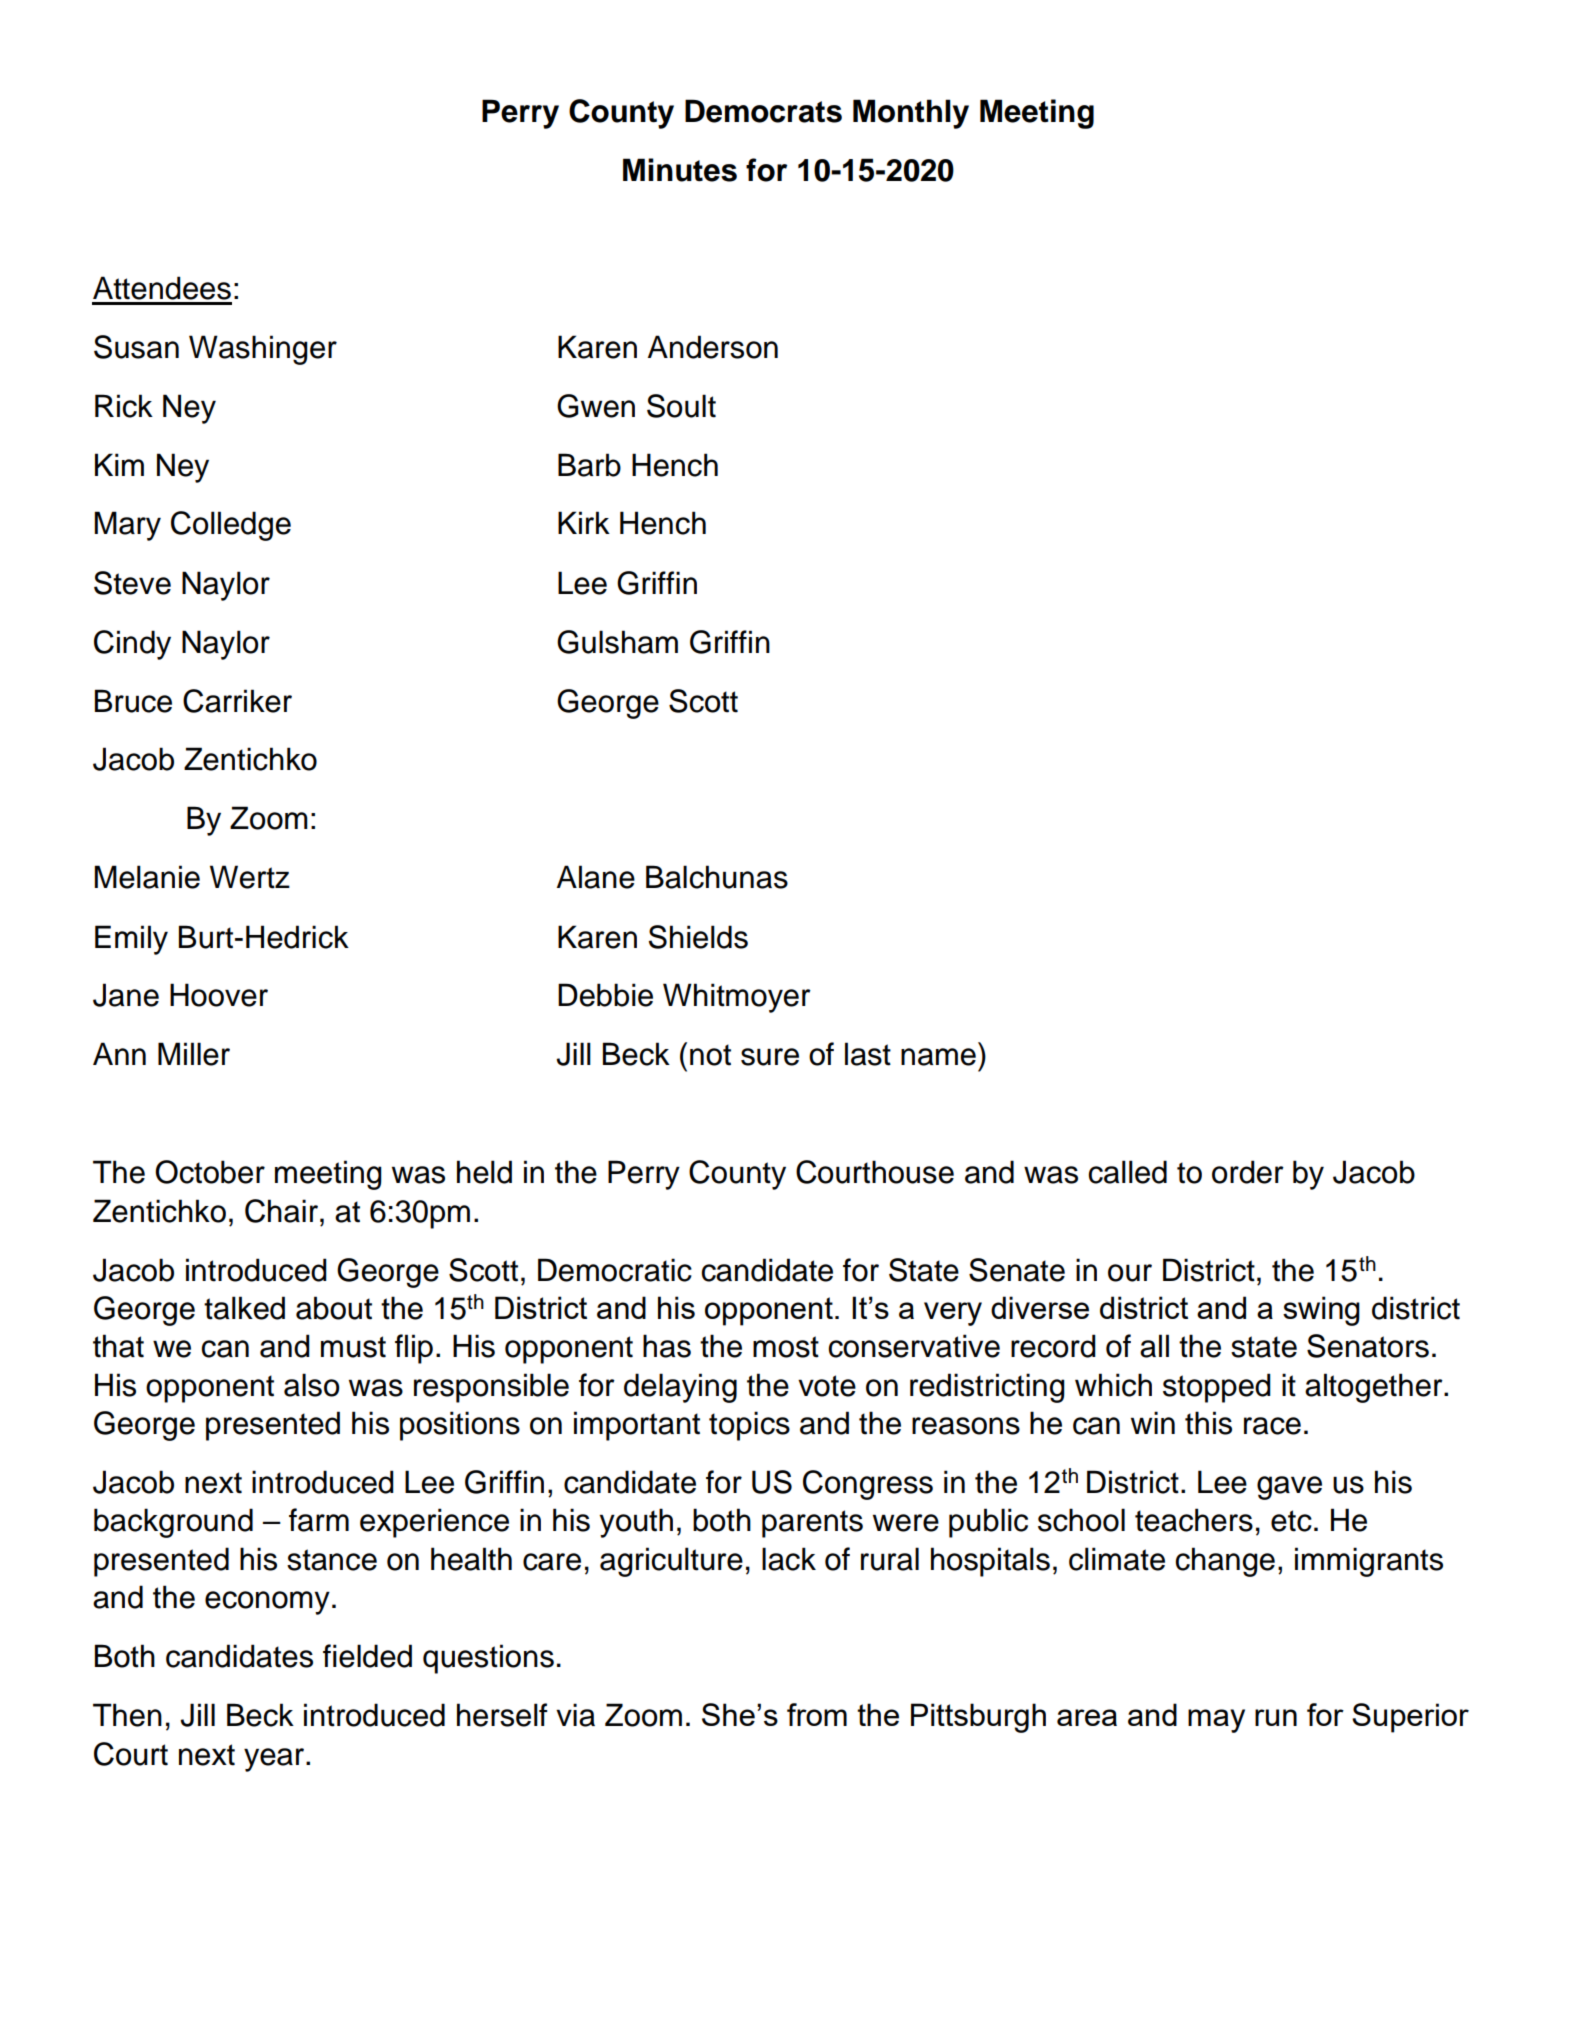 The height and width of the screenshot is (2040, 1576). Describe the element at coordinates (911, 114) in the screenshot. I see `Monthly` at that location.
